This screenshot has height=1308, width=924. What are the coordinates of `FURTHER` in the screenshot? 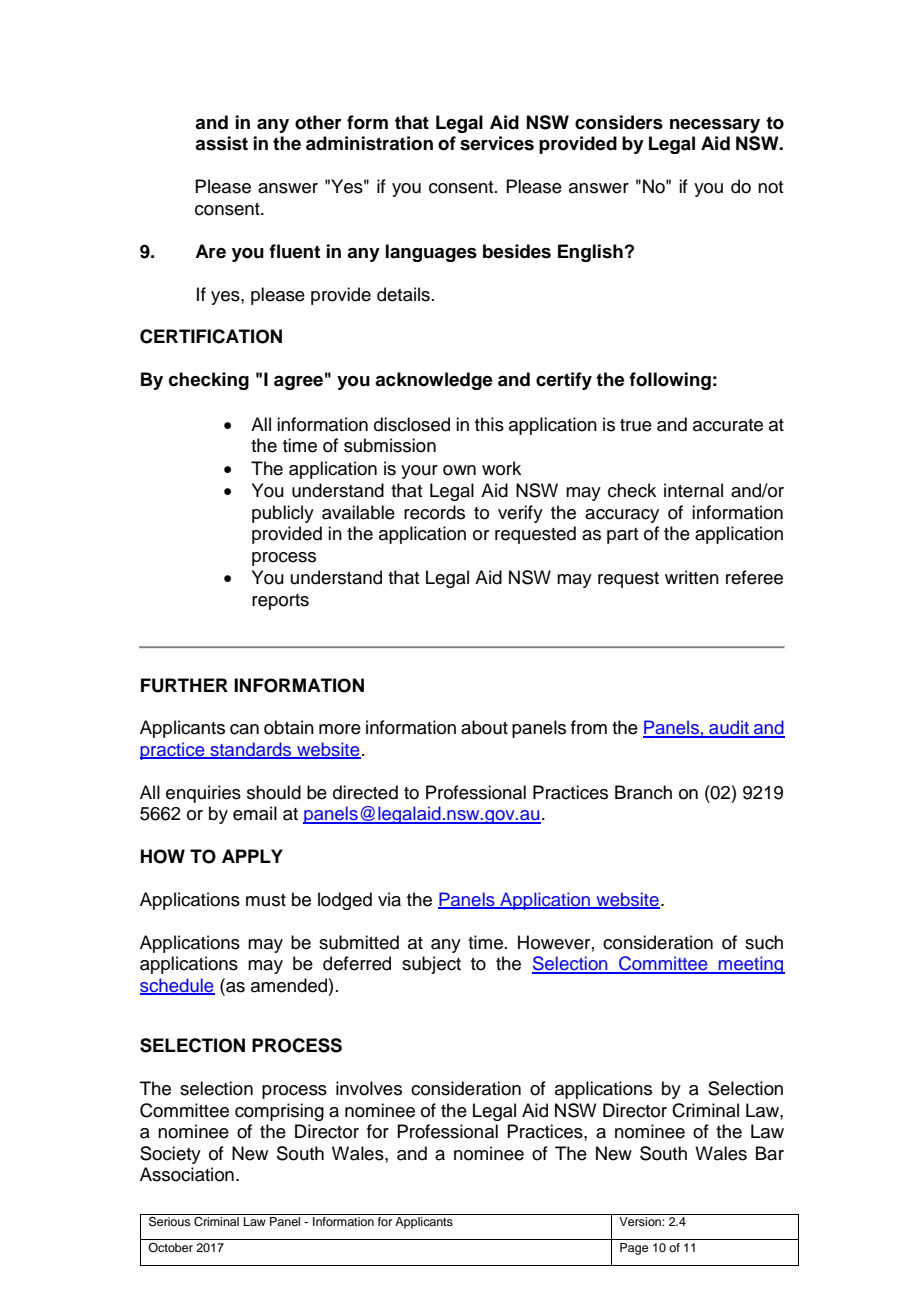 It's located at (184, 685).
